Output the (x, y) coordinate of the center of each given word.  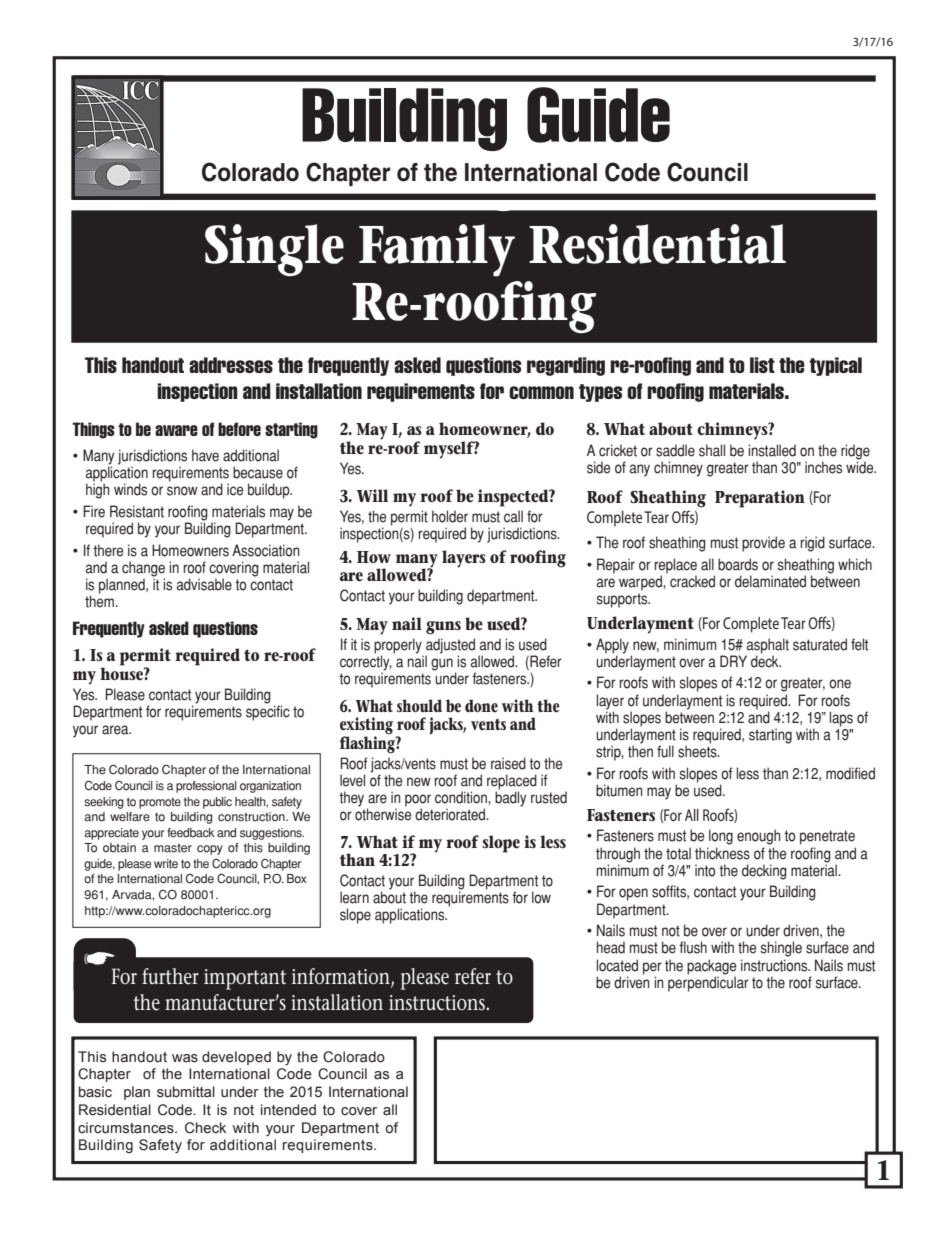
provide (763, 544)
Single (274, 250)
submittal (186, 1092)
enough (758, 837)
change (143, 570)
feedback (191, 833)
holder (450, 516)
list (762, 365)
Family (437, 250)
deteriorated (451, 814)
